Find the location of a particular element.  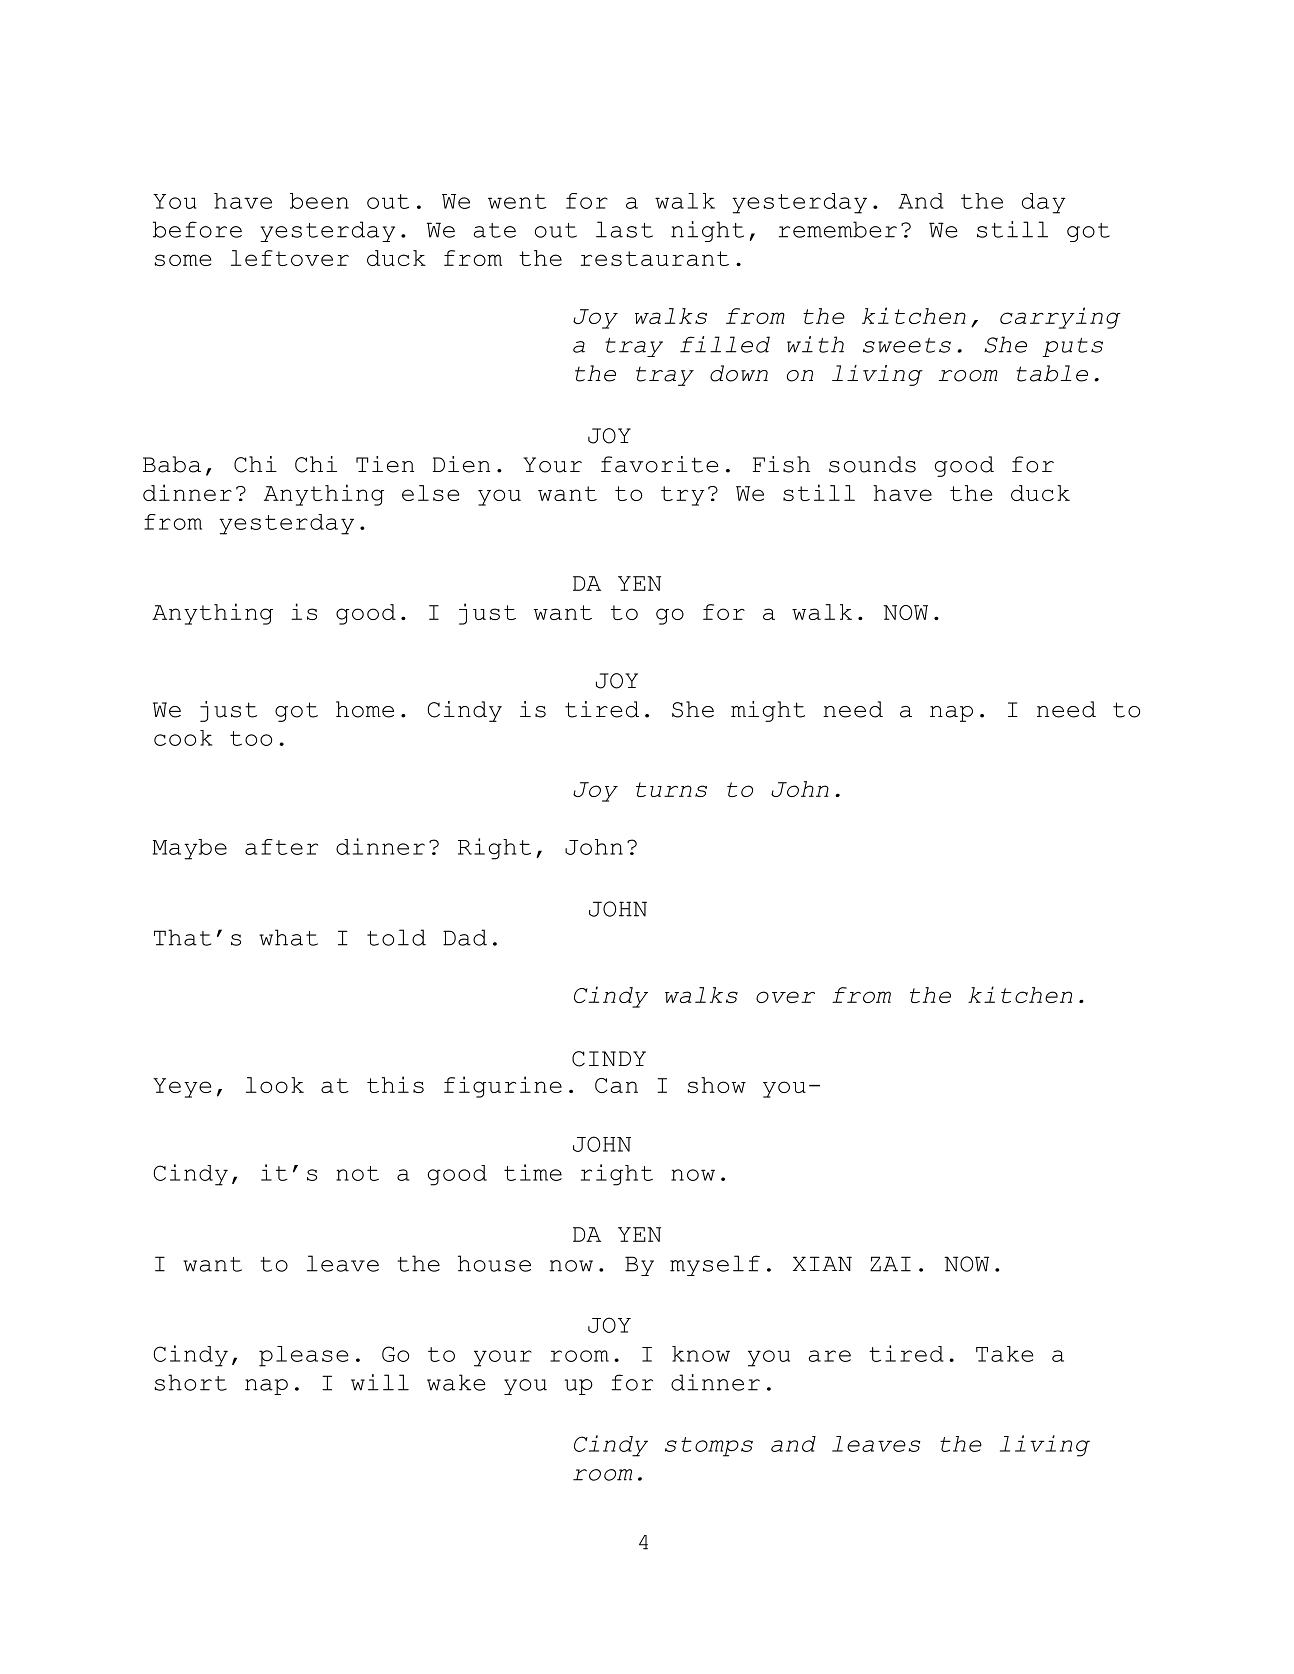

Take is located at coordinates (1004, 1354).
